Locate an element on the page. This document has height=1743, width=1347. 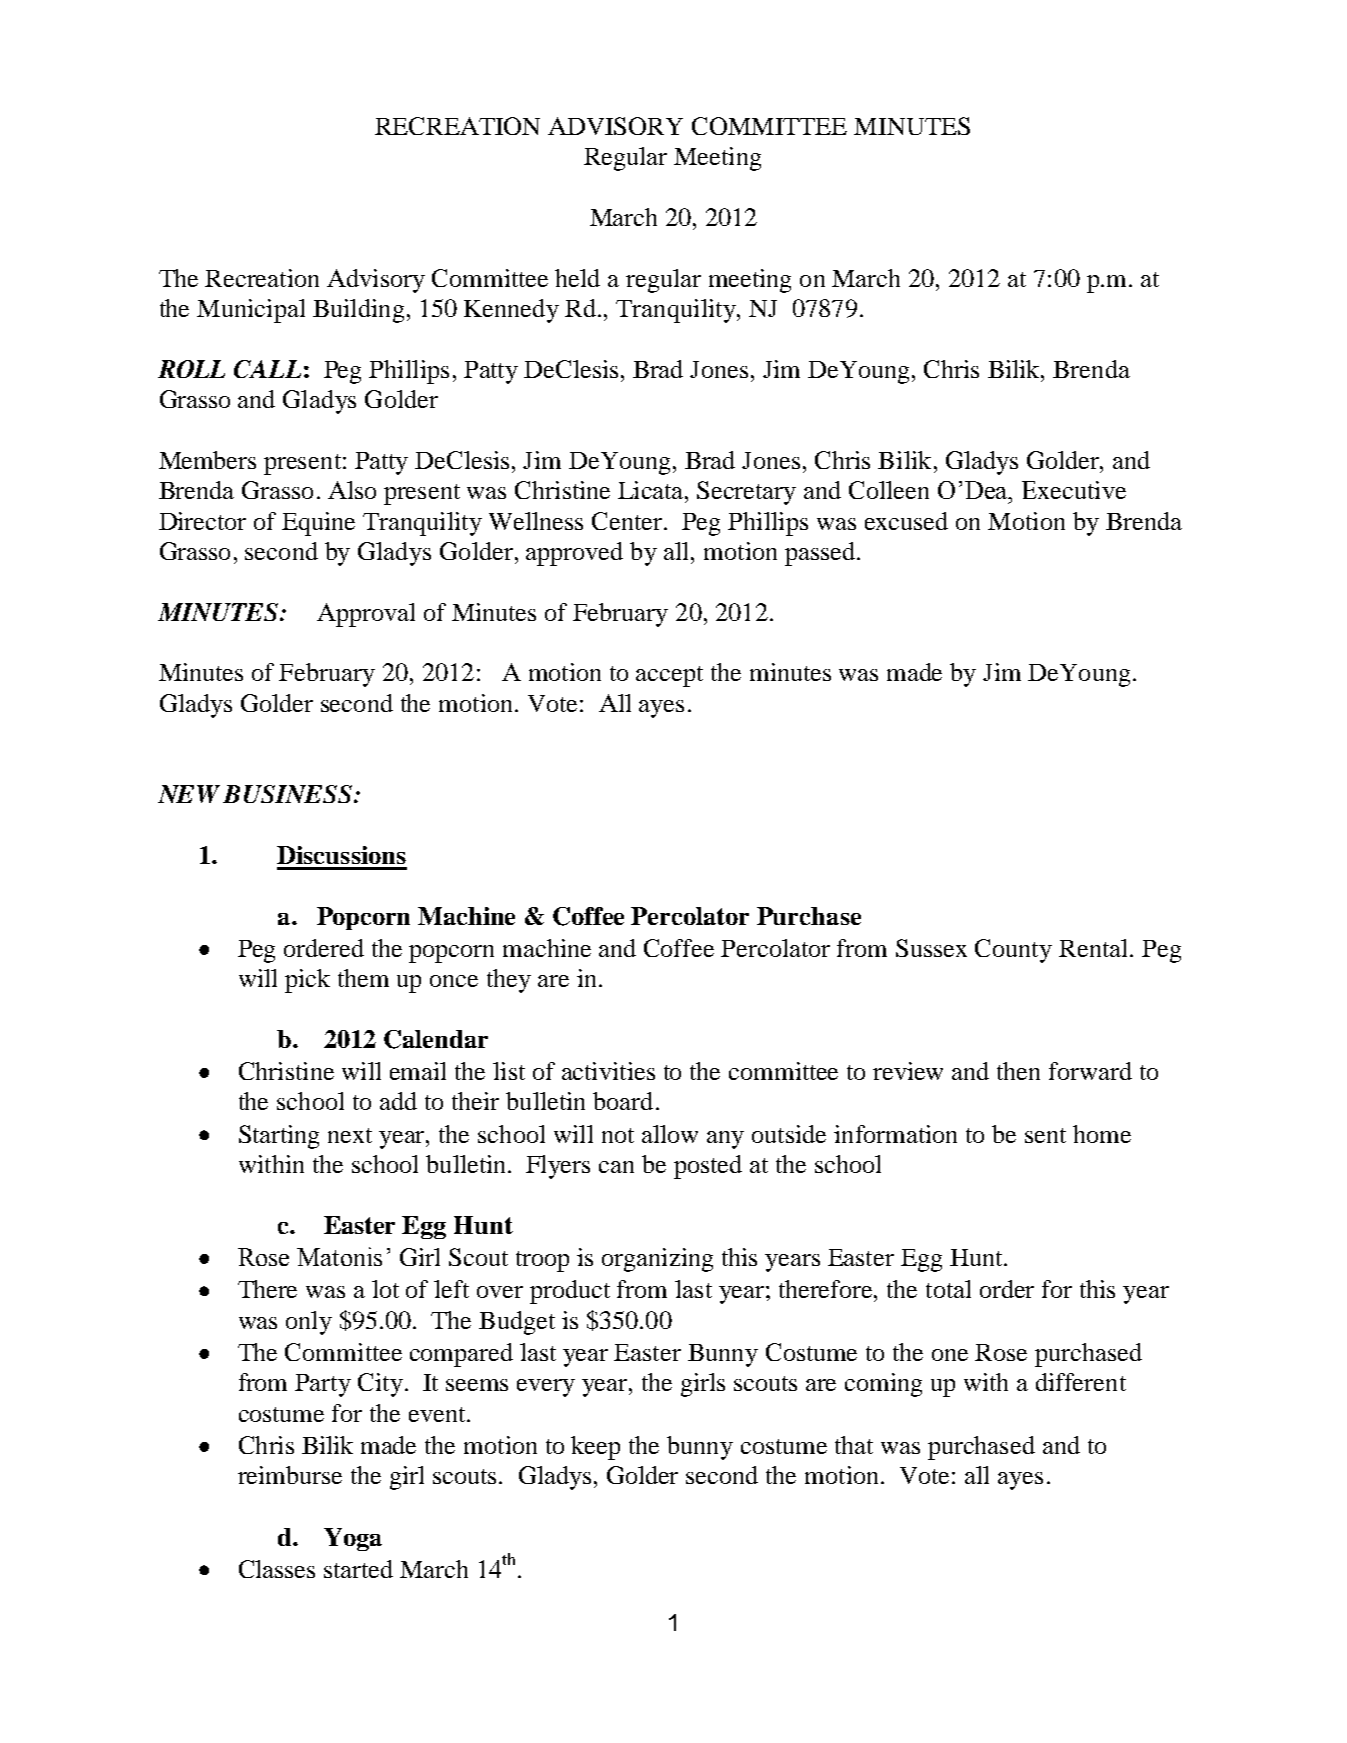
Executive is located at coordinates (1074, 490).
